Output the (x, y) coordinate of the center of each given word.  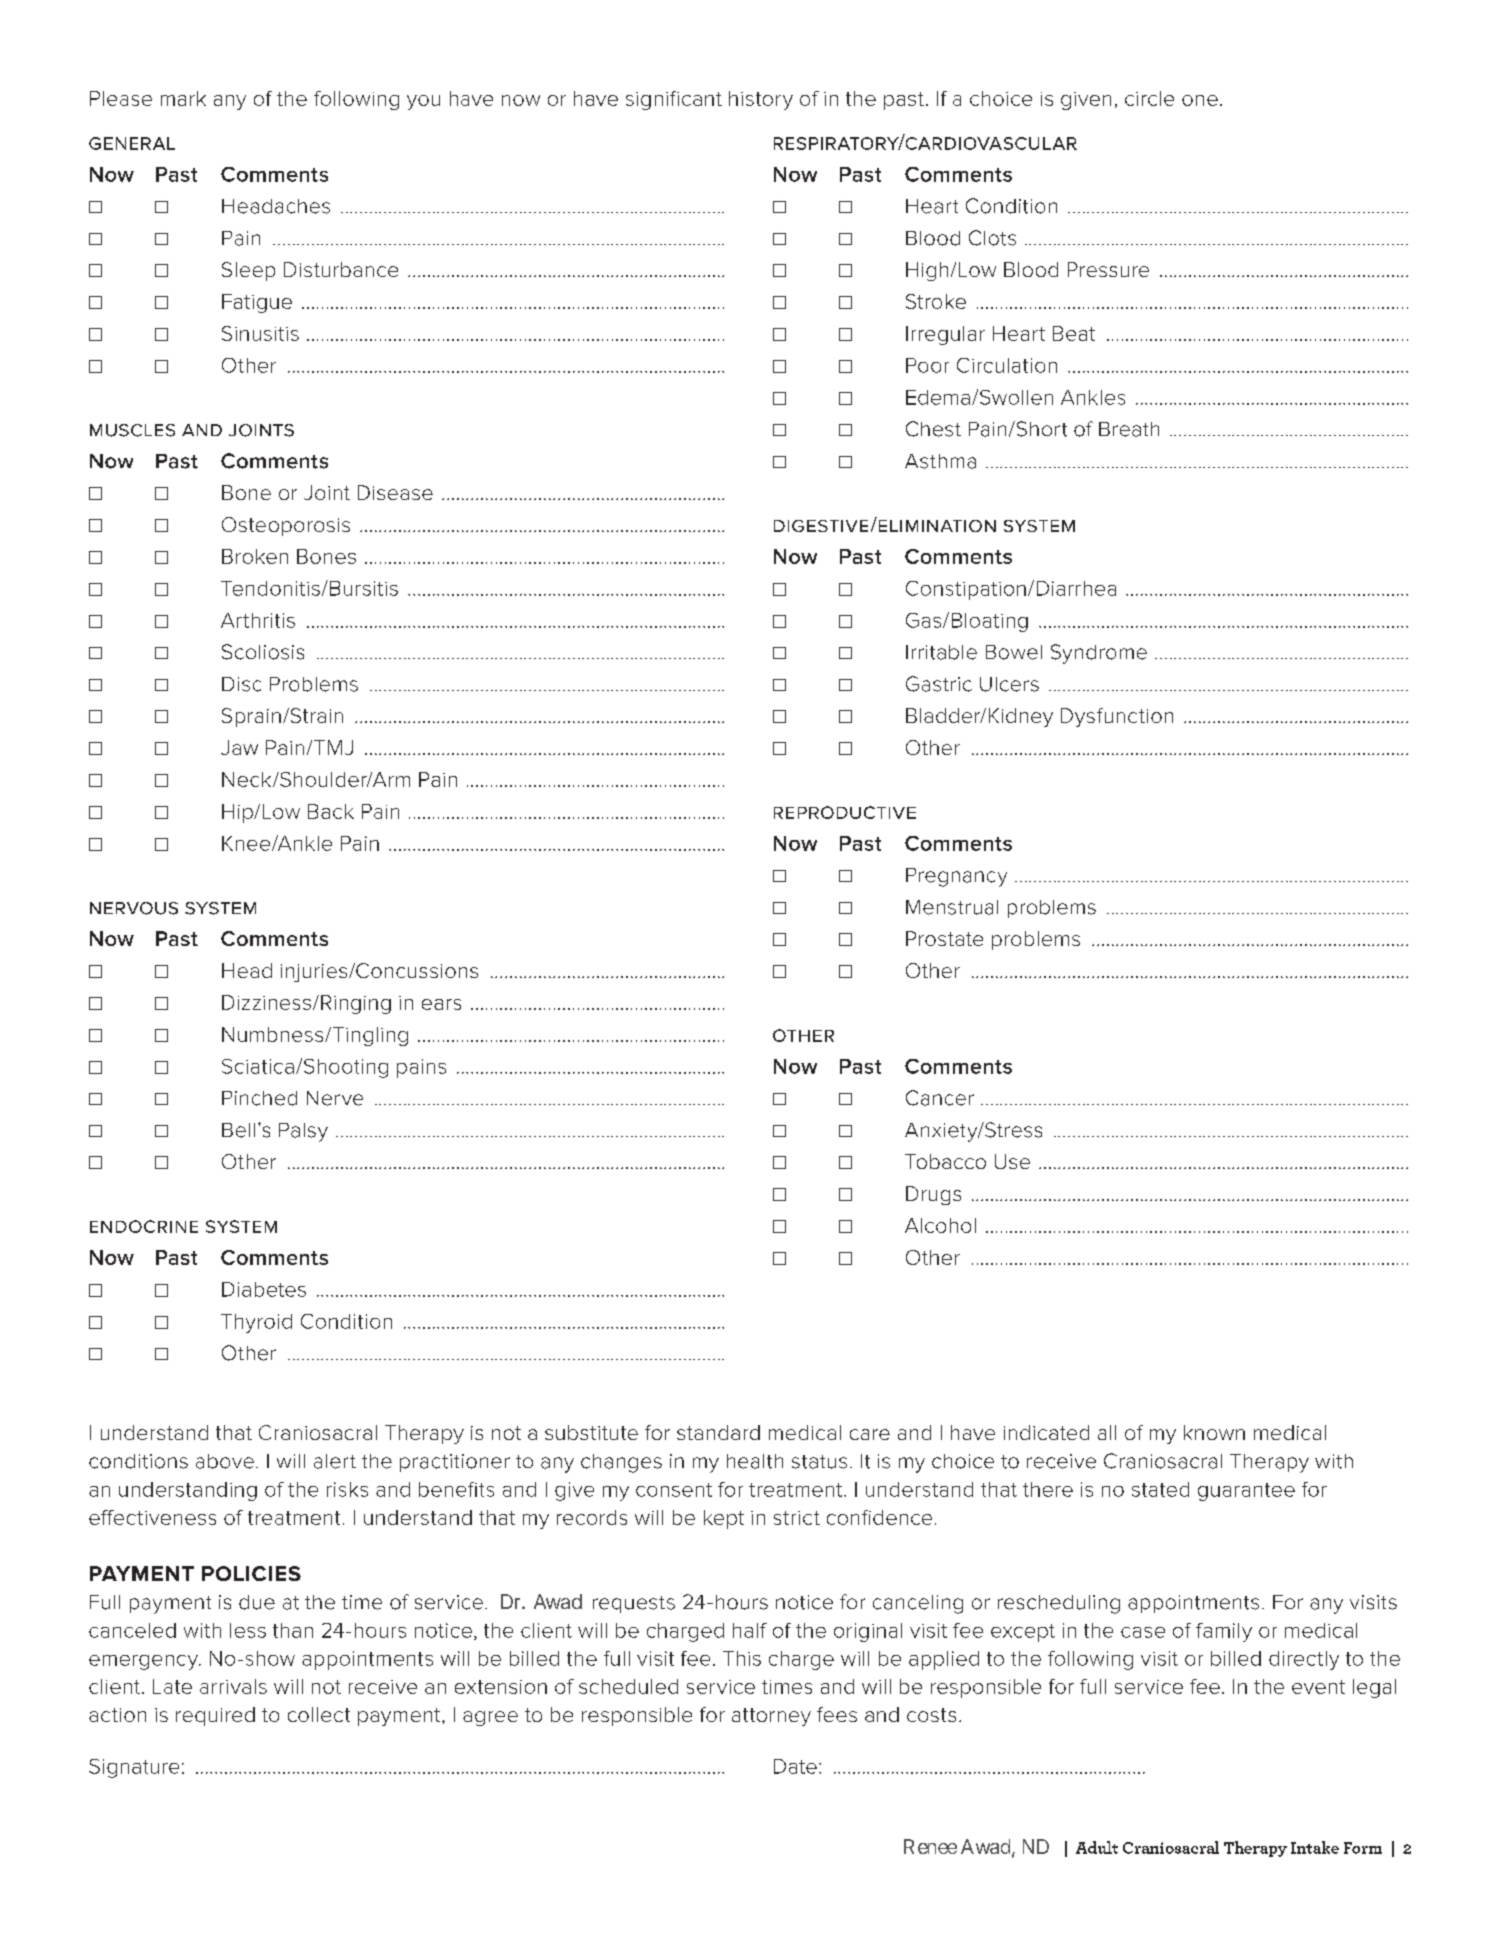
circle (1149, 98)
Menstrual (952, 907)
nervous (134, 908)
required (215, 1716)
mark (183, 98)
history (761, 100)
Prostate (944, 938)
